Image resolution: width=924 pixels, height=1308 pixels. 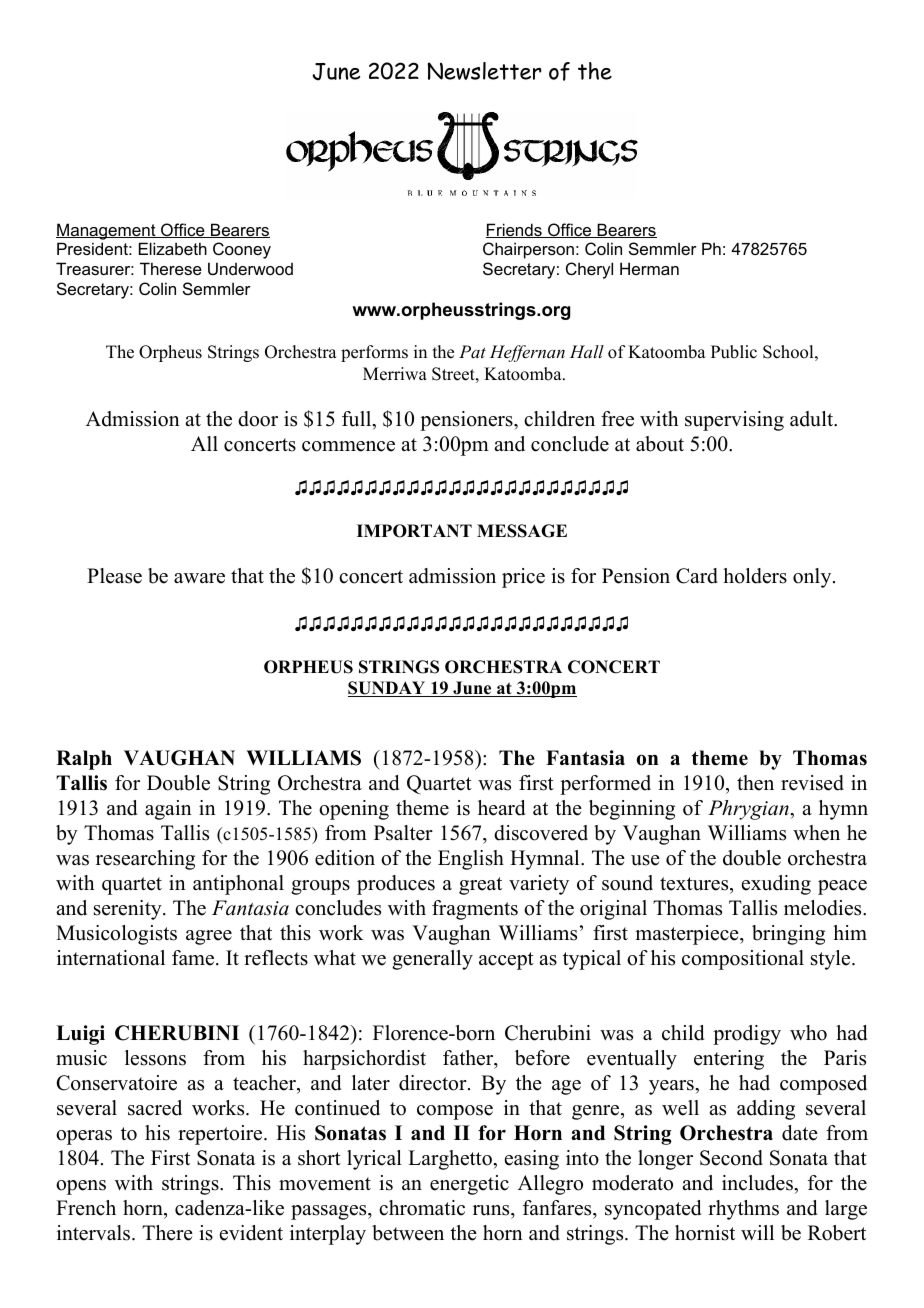 I want to click on English, so click(x=471, y=860).
